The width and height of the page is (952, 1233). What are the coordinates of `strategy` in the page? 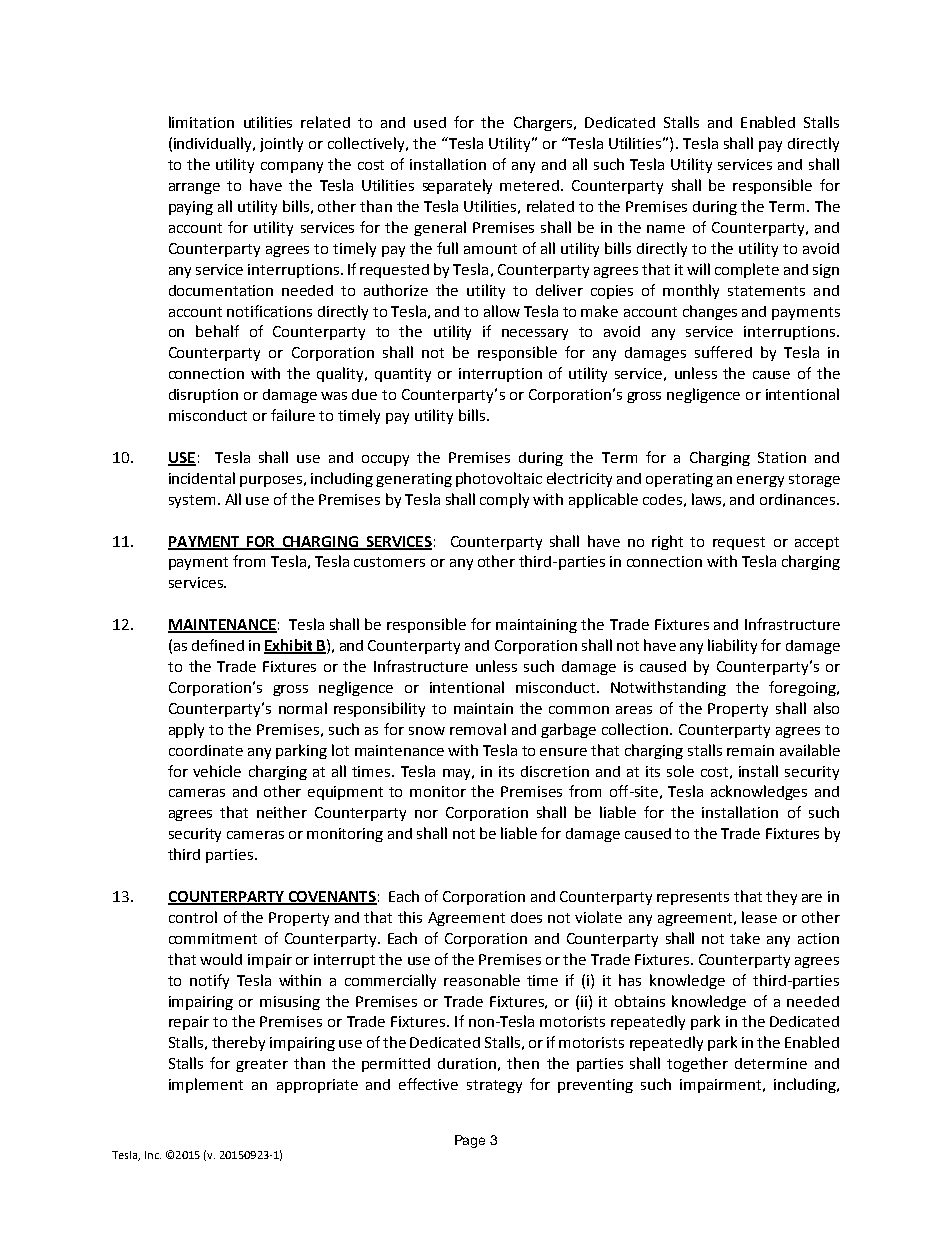 It's located at (494, 1086).
